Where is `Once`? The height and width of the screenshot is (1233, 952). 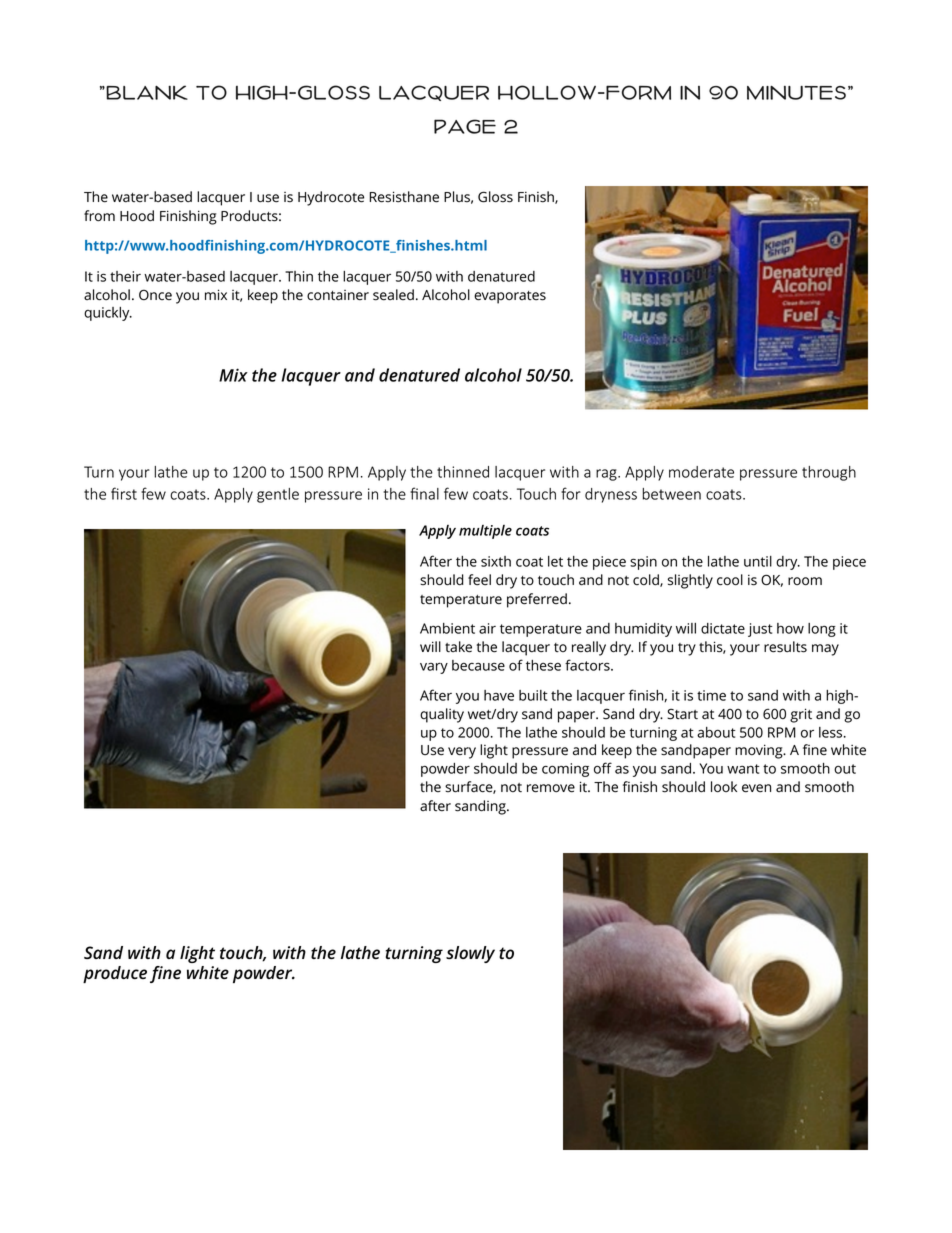 Once is located at coordinates (155, 294).
